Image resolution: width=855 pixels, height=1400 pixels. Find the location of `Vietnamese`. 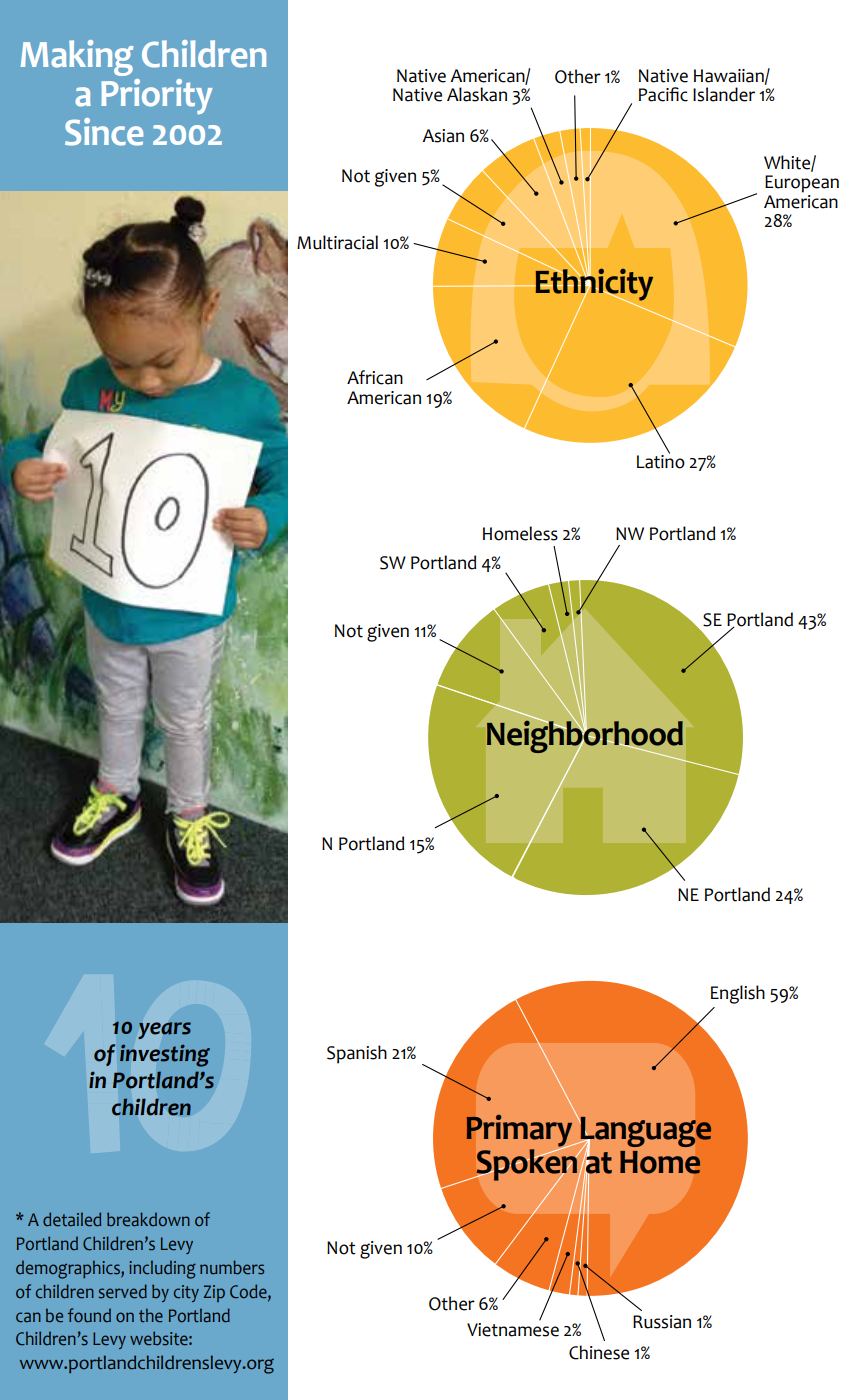

Vietnamese is located at coordinates (513, 1330).
